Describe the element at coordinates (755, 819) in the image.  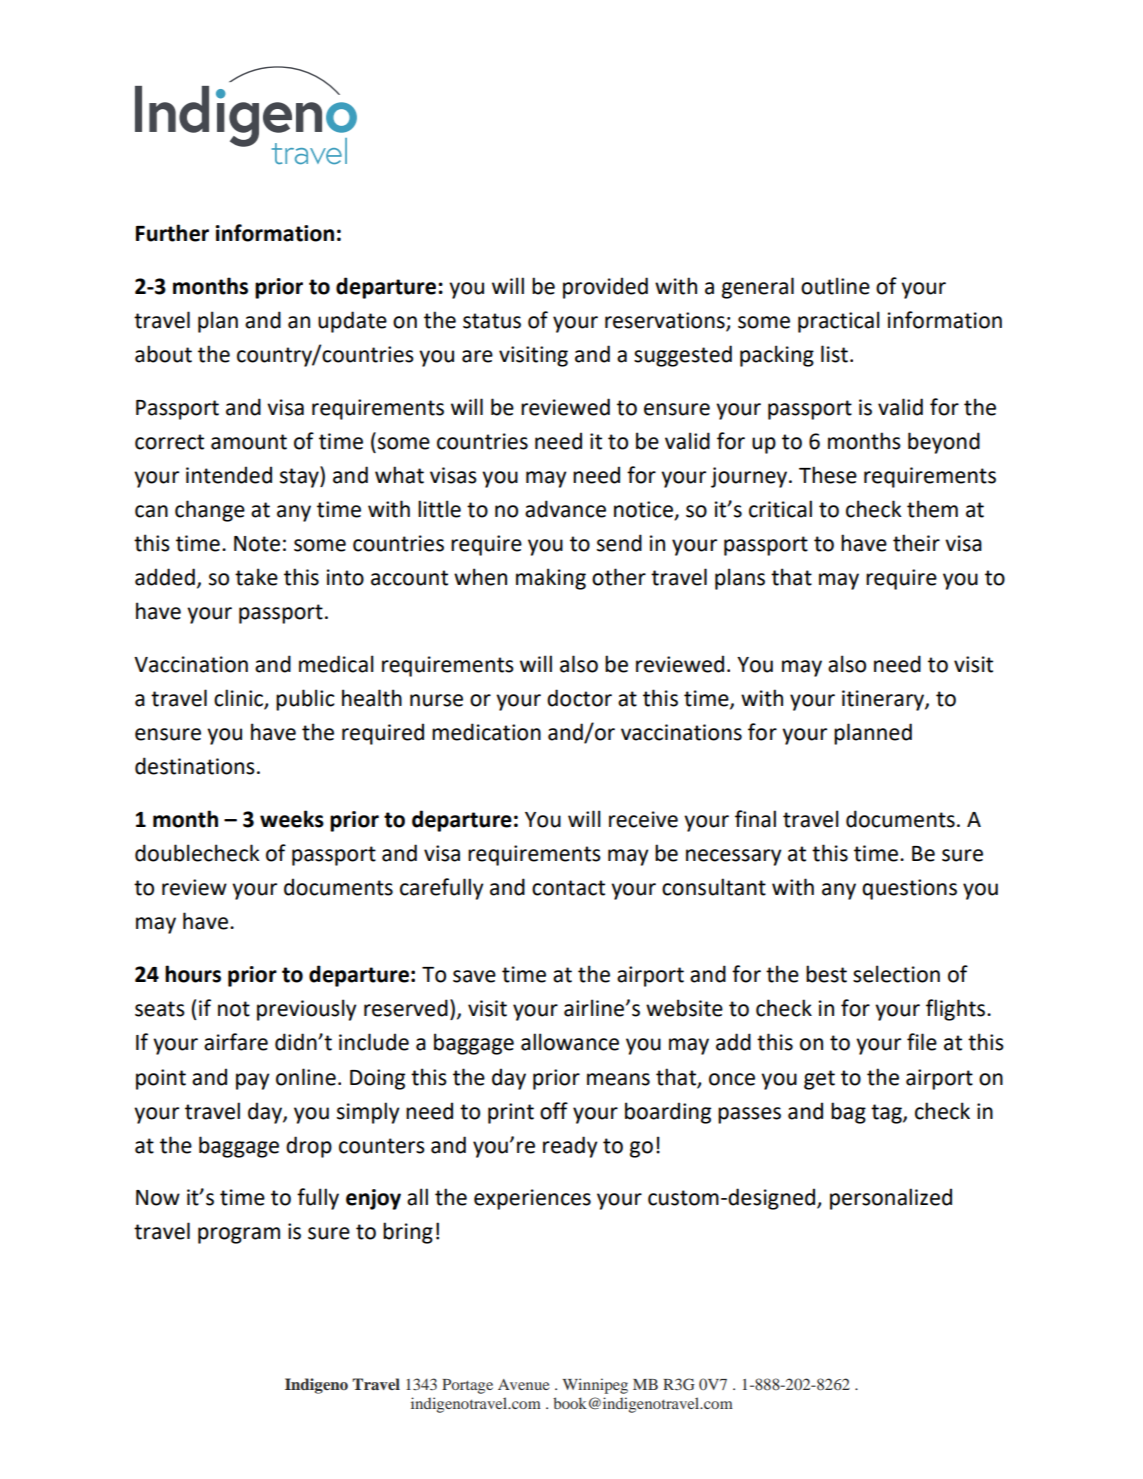
I see `final` at that location.
